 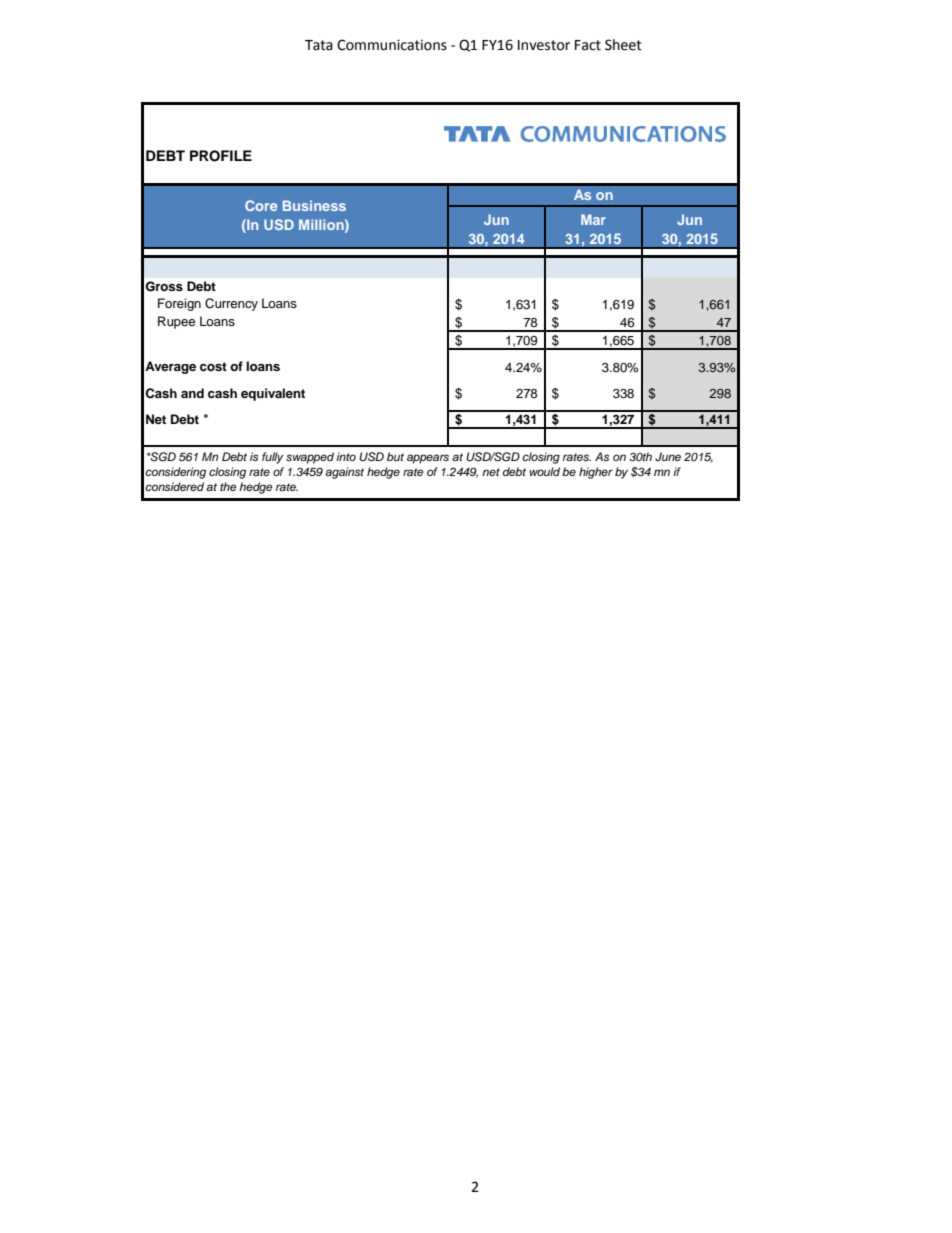 What do you see at coordinates (314, 205) in the screenshot?
I see `Business` at bounding box center [314, 205].
